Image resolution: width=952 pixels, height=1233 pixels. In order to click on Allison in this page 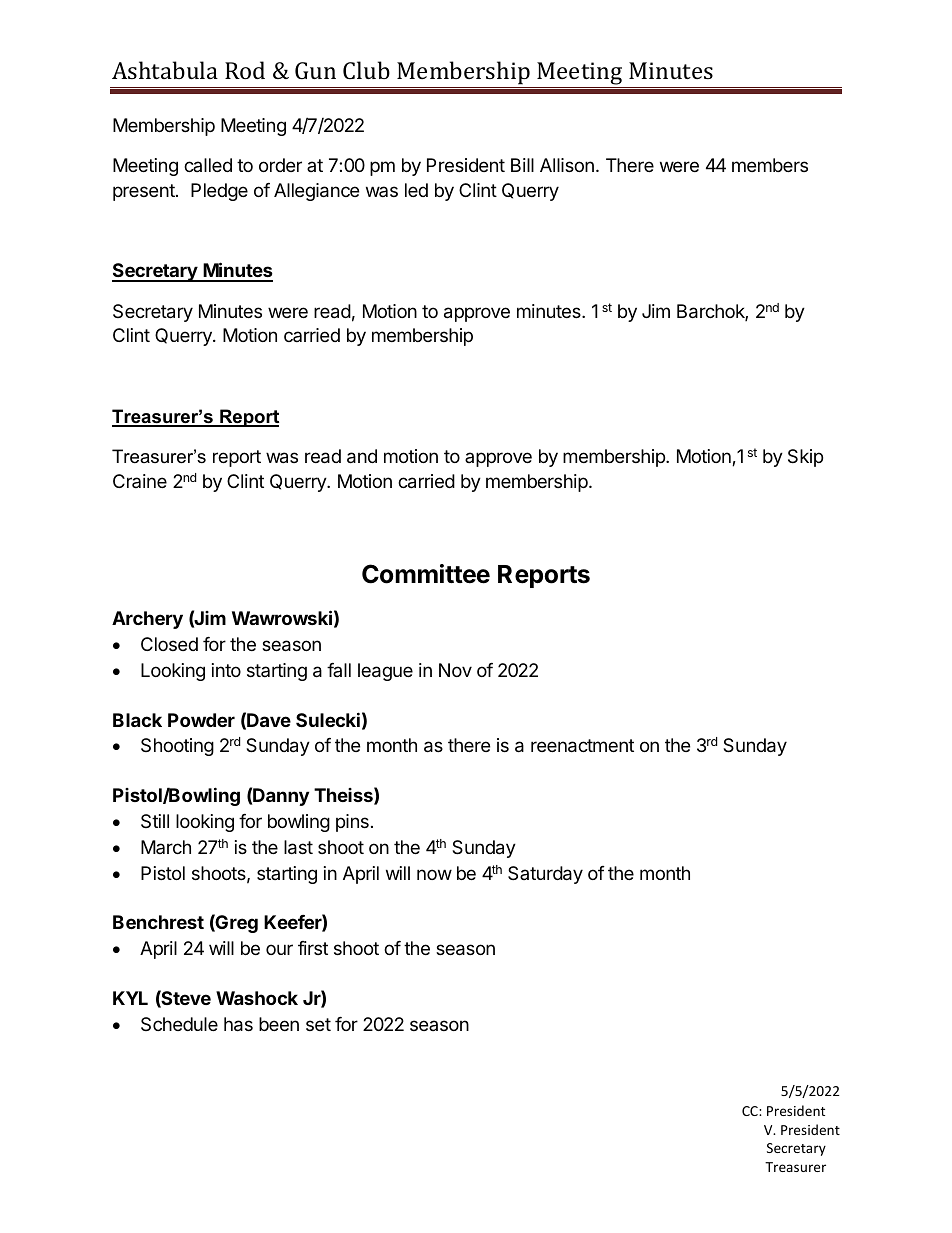, I will do `click(567, 165)`.
